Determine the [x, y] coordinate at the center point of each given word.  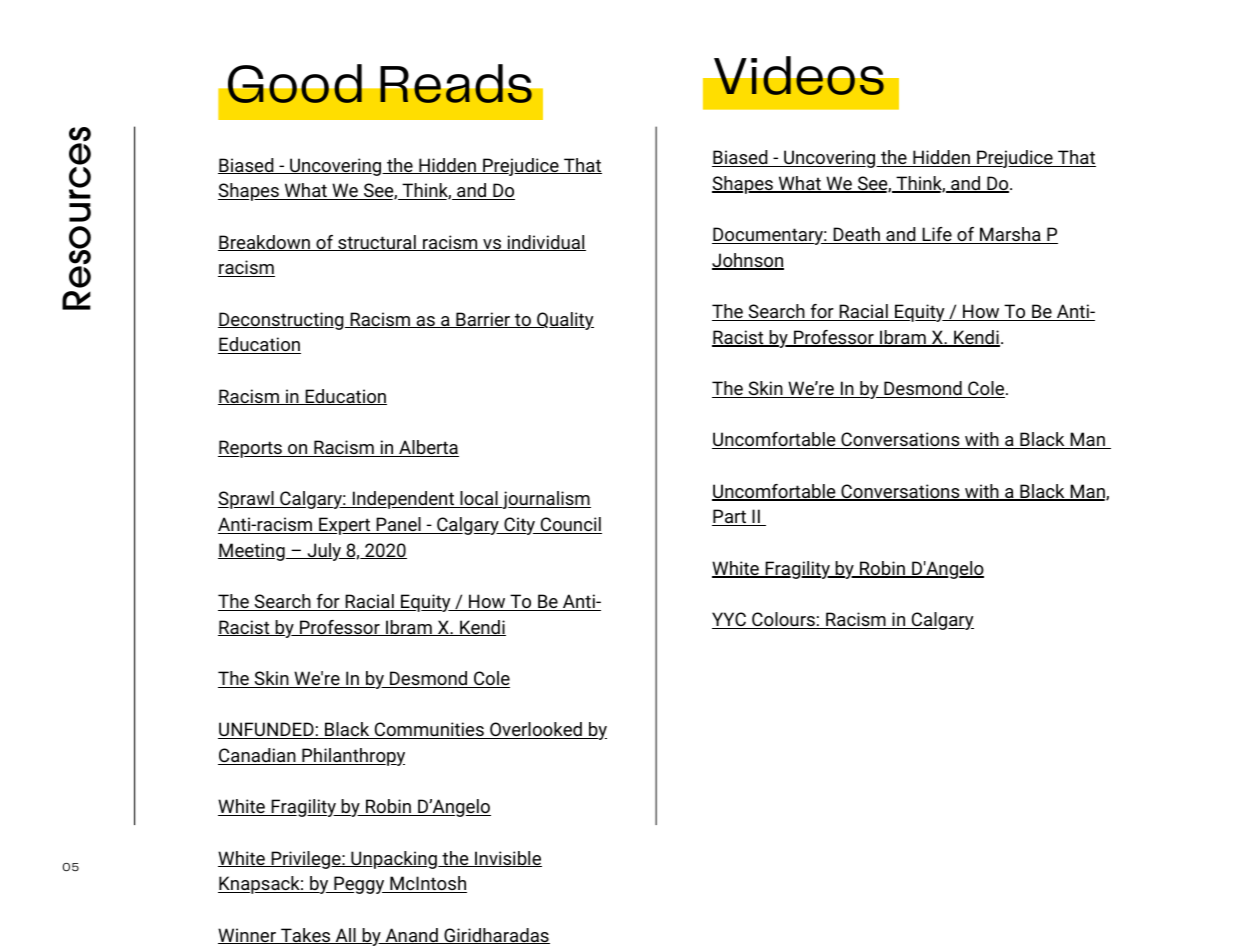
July [324, 552]
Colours [783, 620]
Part [730, 517]
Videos [799, 75]
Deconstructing [282, 321]
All [345, 936]
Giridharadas [496, 936]
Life [937, 235]
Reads [456, 83]
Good [295, 83]
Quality [564, 321]
